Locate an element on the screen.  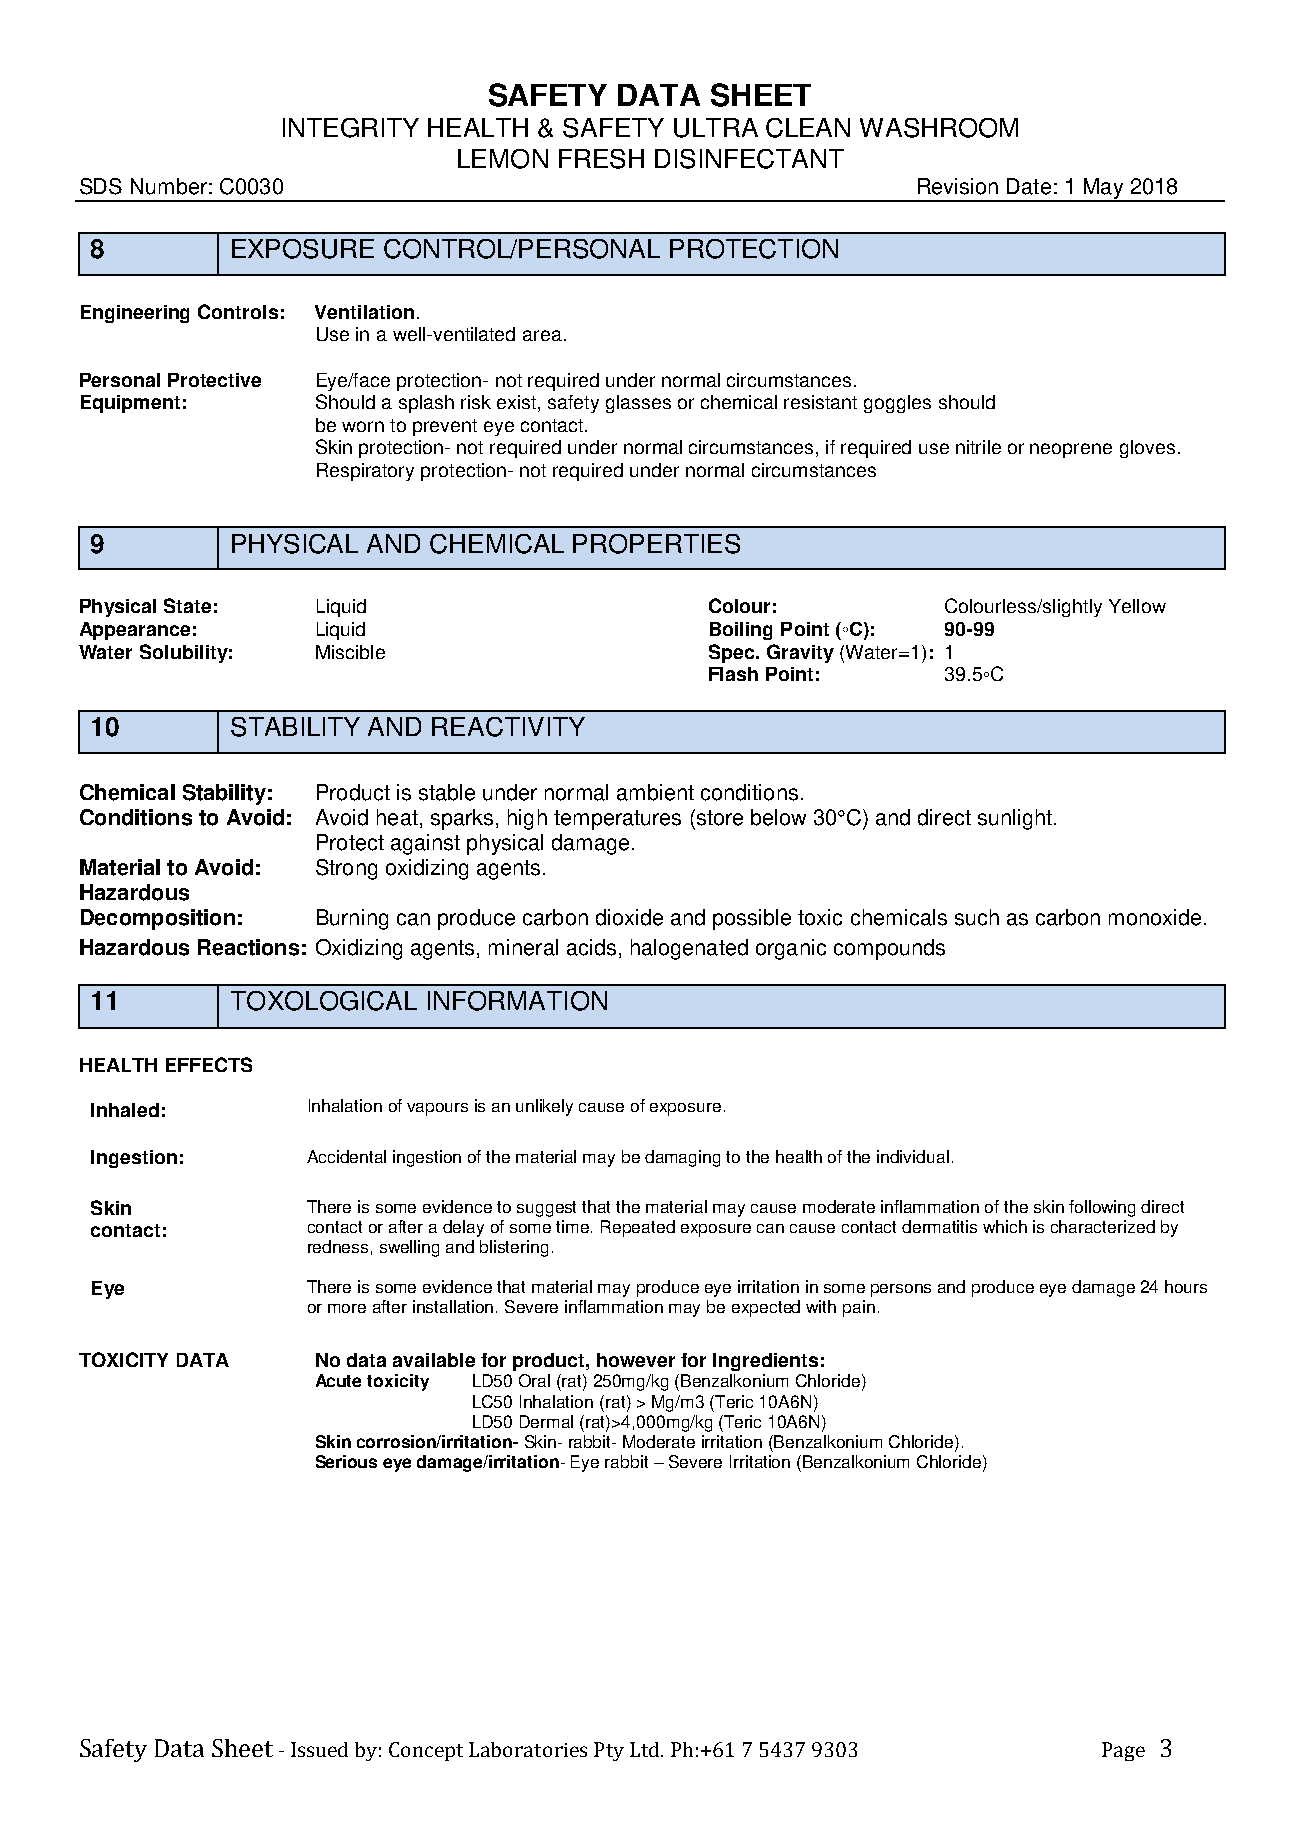
Flash is located at coordinates (733, 674).
